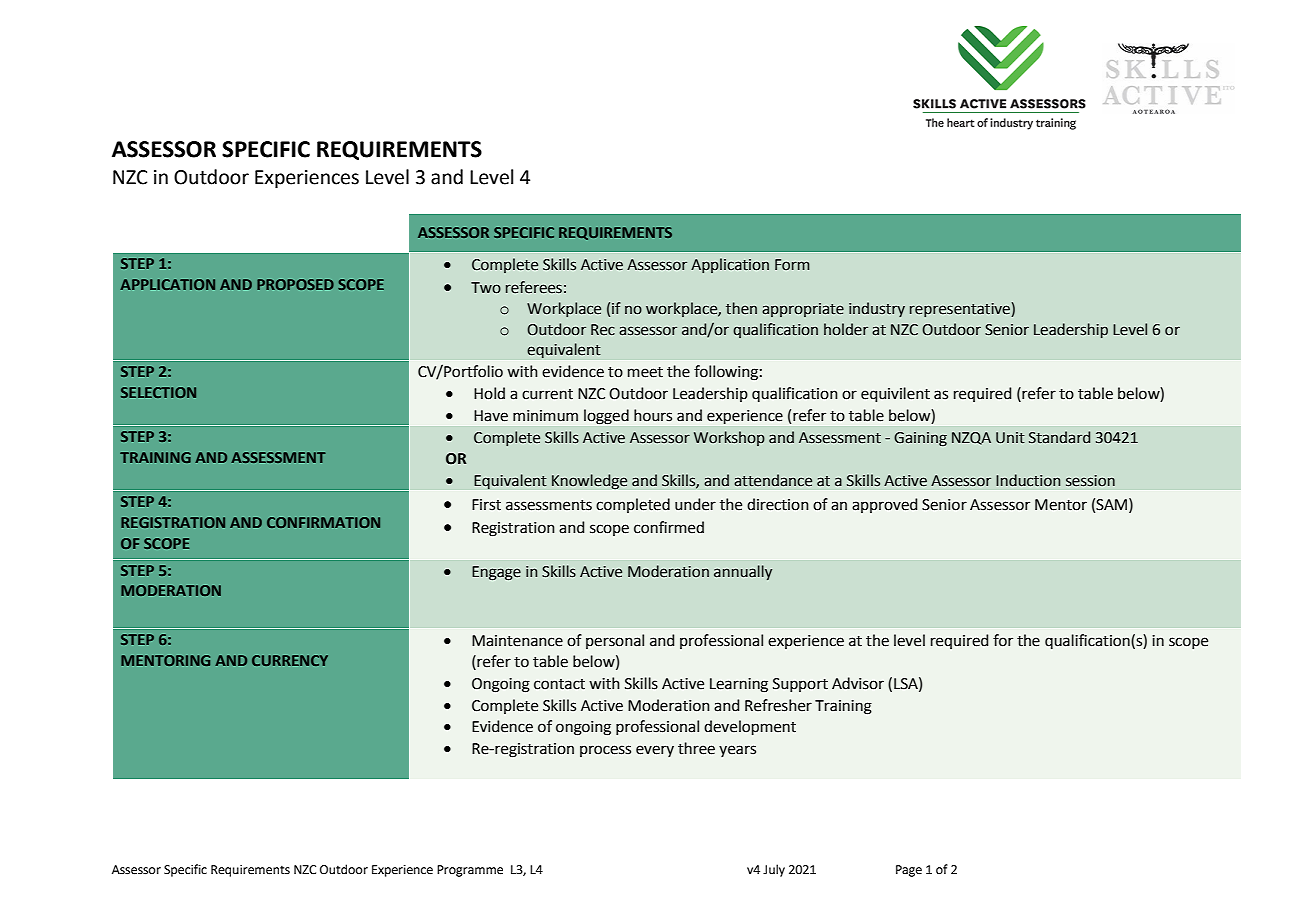  Describe the element at coordinates (1028, 480) in the image. I see `Induction` at that location.
